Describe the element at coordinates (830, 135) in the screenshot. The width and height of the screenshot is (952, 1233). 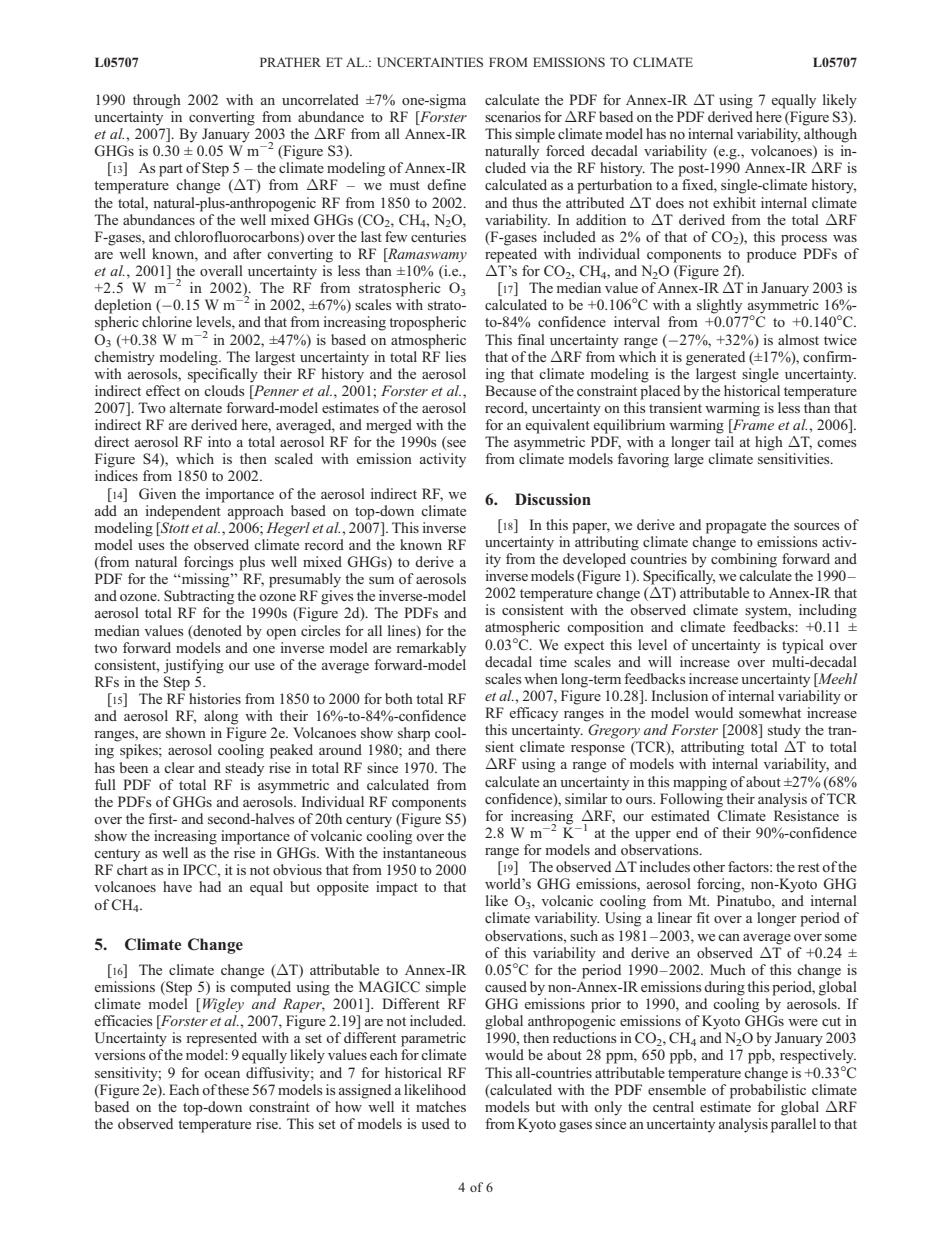
I see `although` at that location.
